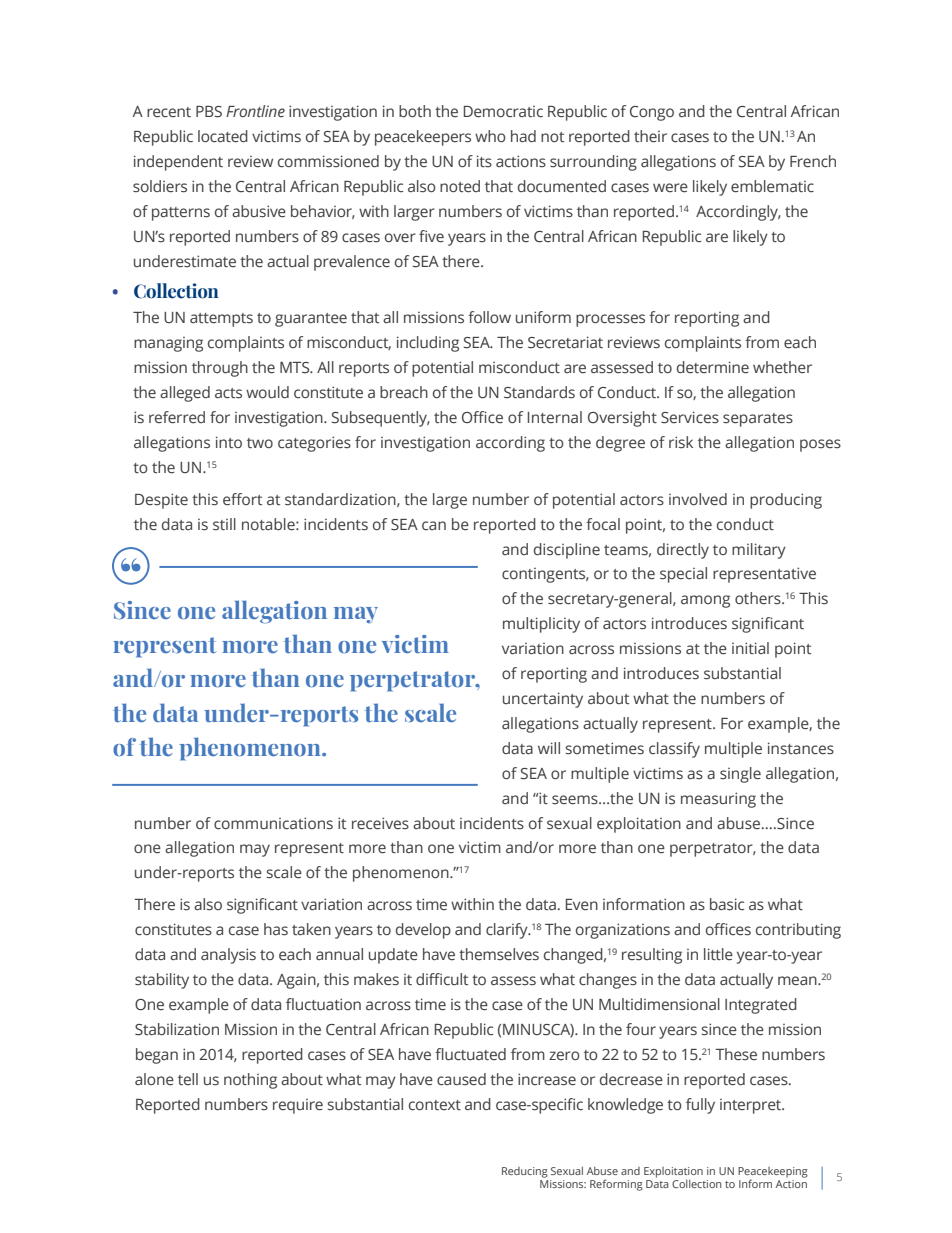  Describe the element at coordinates (773, 1173) in the screenshot. I see `Peacekeeping` at that location.
